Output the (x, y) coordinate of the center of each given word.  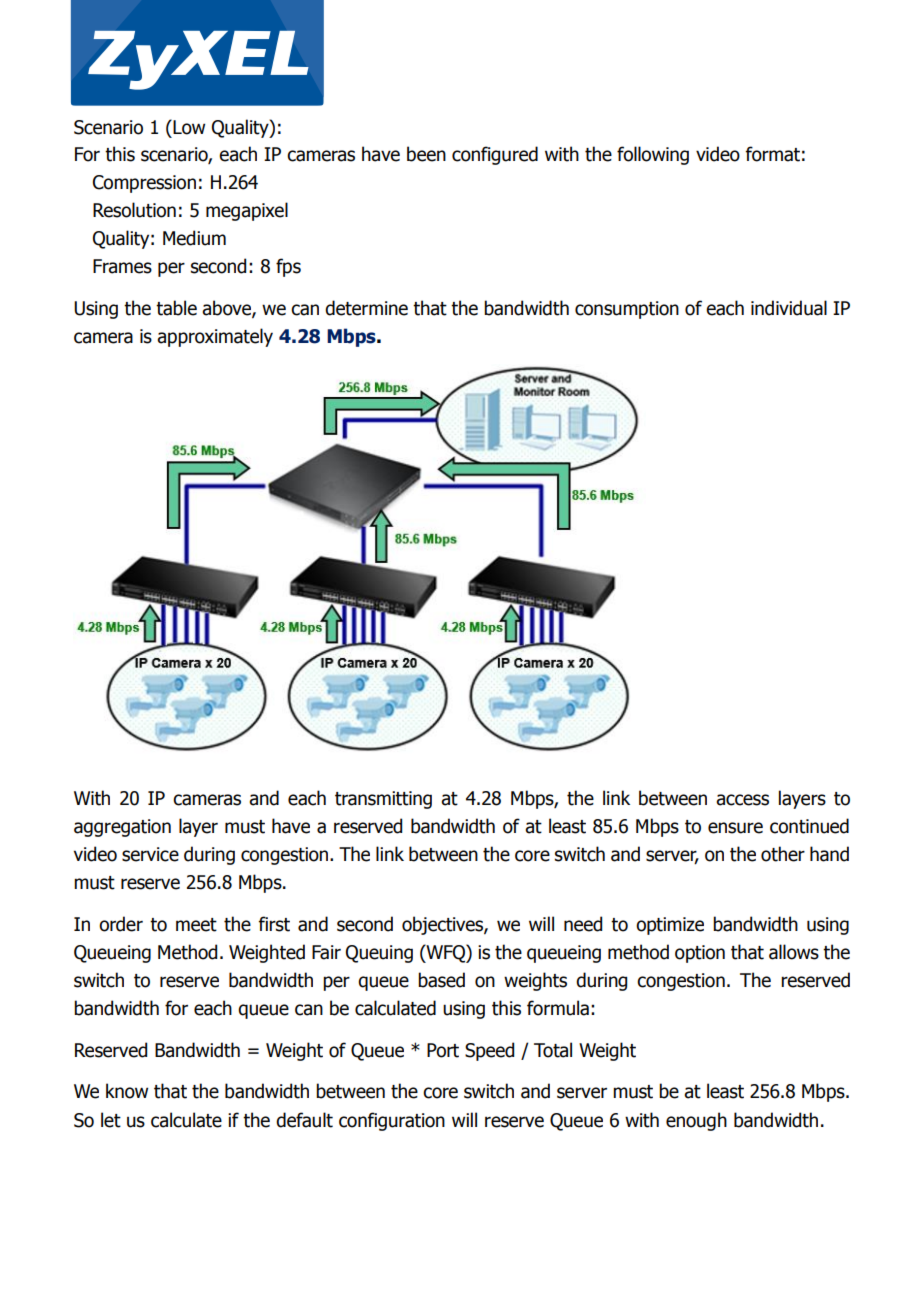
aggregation (122, 828)
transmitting (383, 800)
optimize (670, 926)
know (127, 1091)
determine (366, 308)
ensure (735, 828)
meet (196, 925)
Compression (144, 184)
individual (789, 308)
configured (495, 155)
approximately (215, 337)
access (742, 800)
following (653, 155)
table (176, 308)
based (441, 980)
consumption (627, 310)
